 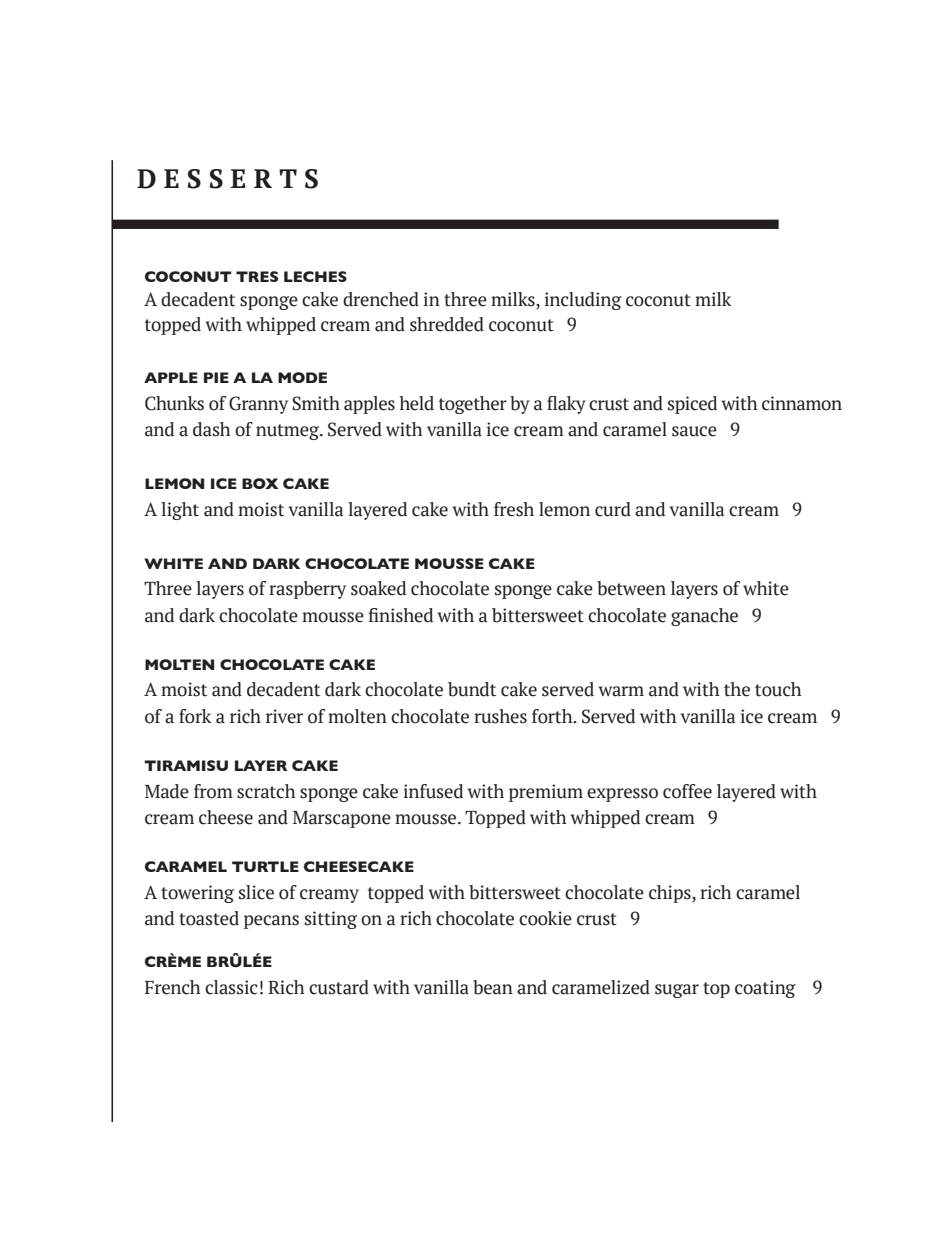 I want to click on including, so click(x=583, y=301).
